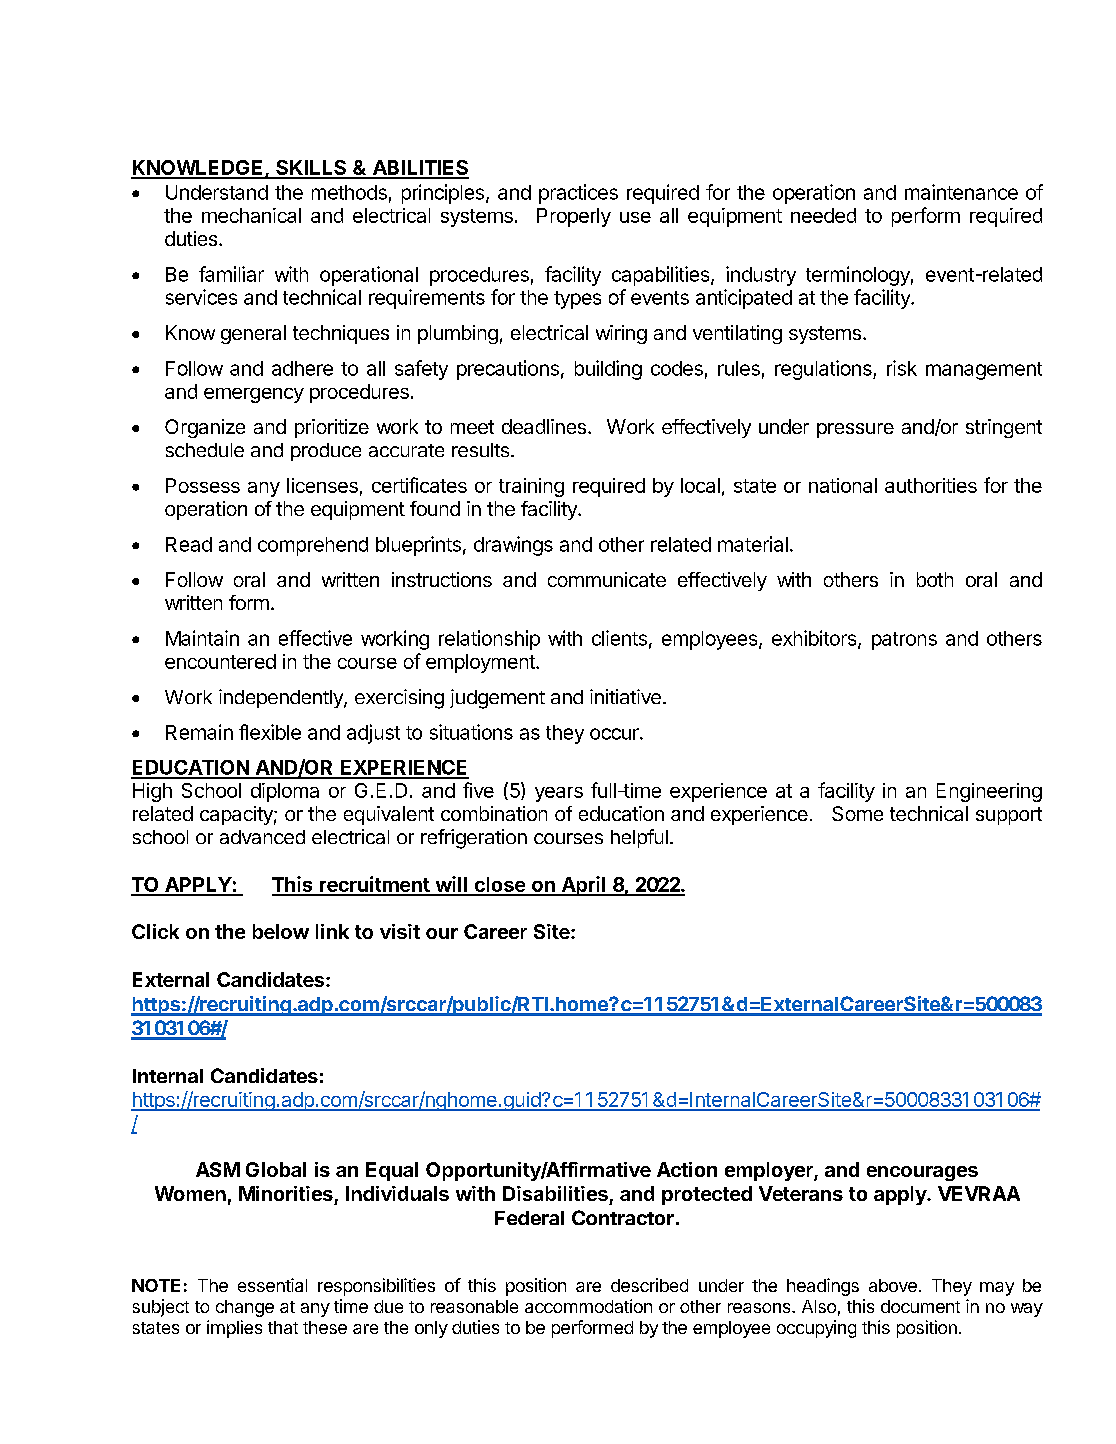 Image resolution: width=1116 pixels, height=1444 pixels. I want to click on flexible, so click(270, 732).
